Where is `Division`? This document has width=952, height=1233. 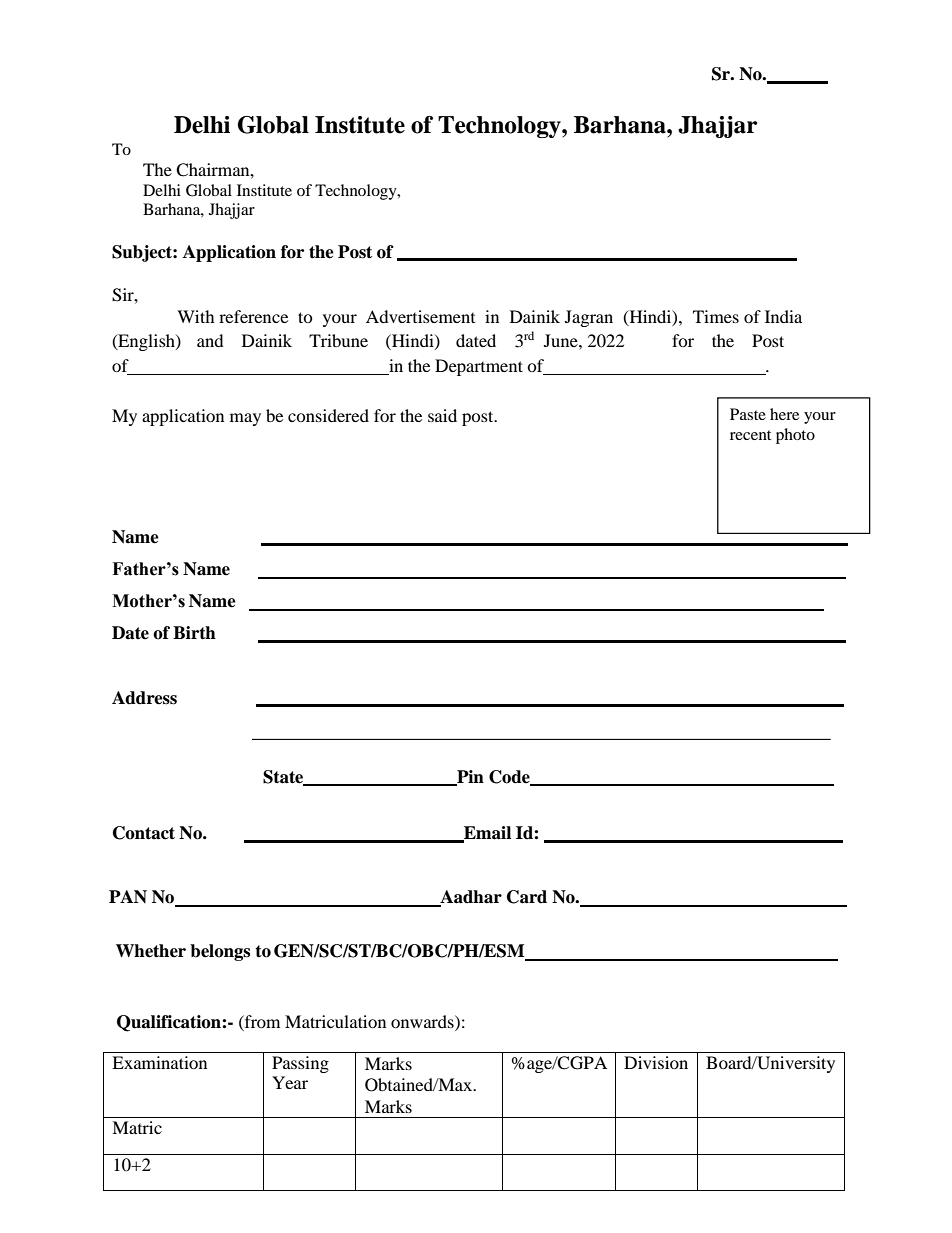 Division is located at coordinates (656, 1062).
